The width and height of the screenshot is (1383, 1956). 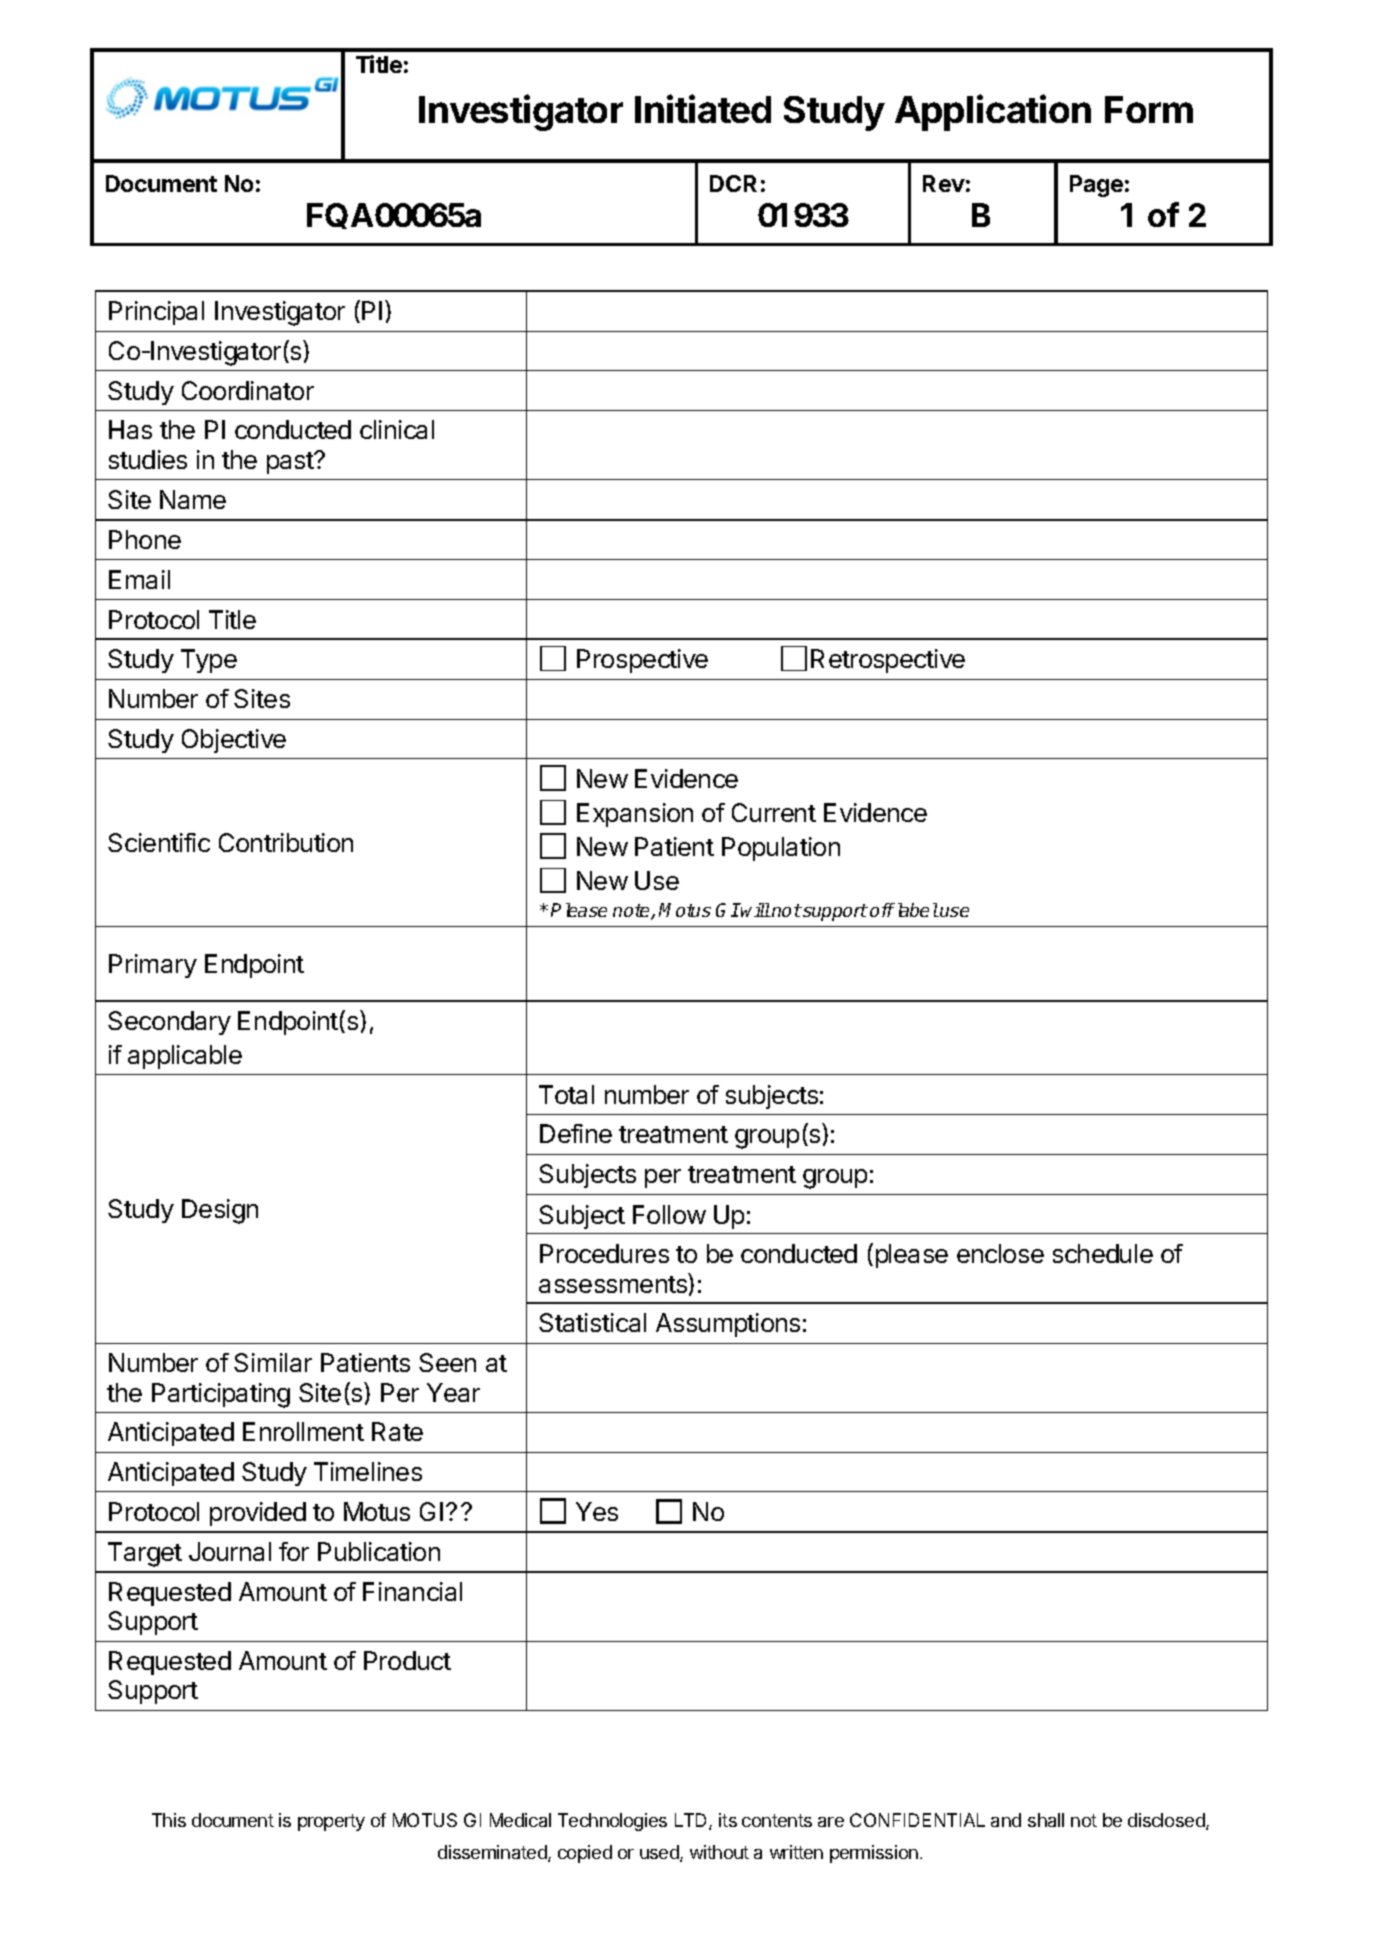 What do you see at coordinates (632, 912) in the screenshot?
I see `note` at bounding box center [632, 912].
